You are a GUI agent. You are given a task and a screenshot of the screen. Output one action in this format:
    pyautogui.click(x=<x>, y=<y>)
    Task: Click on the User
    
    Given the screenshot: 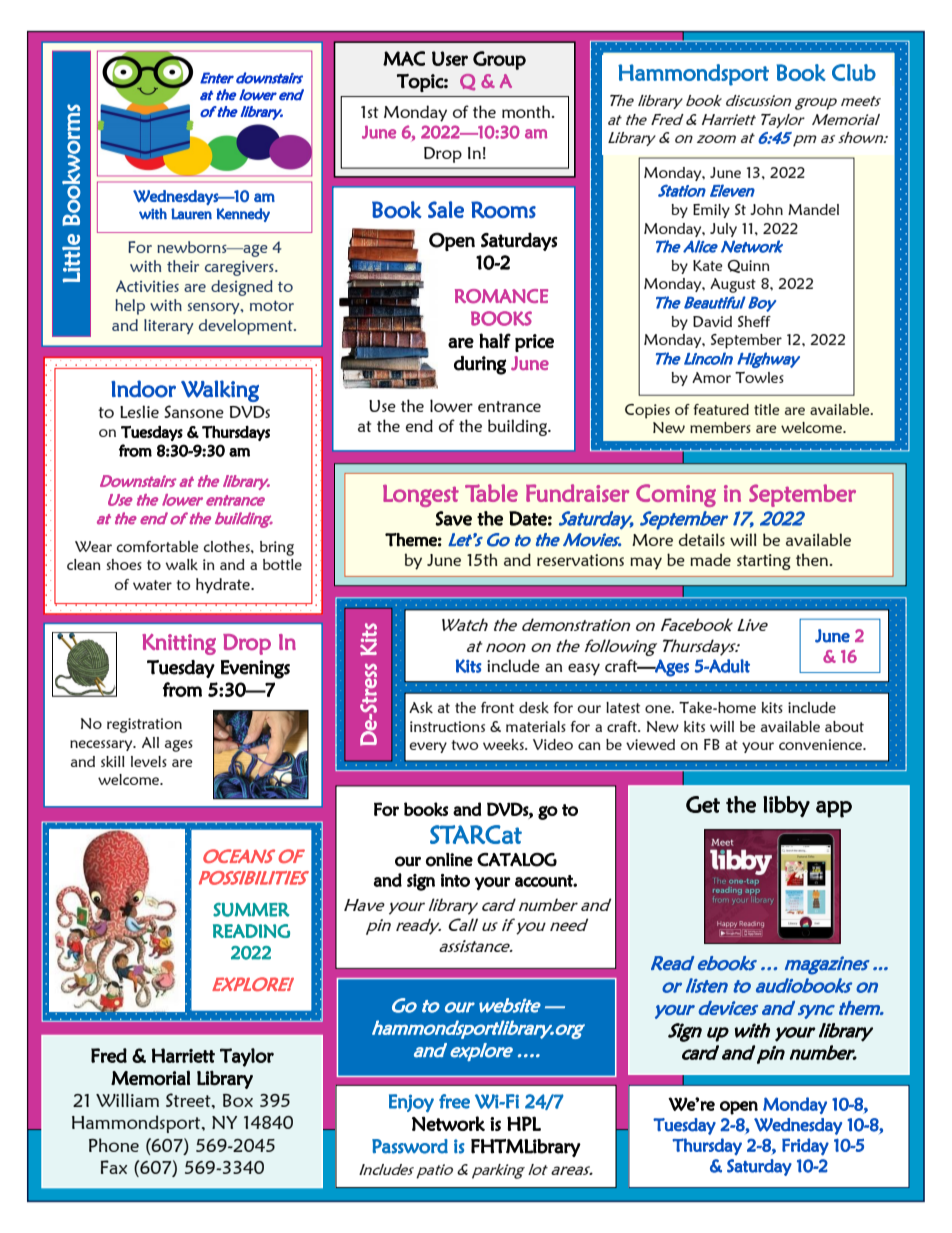 What is the action you would take?
    pyautogui.click(x=450, y=58)
